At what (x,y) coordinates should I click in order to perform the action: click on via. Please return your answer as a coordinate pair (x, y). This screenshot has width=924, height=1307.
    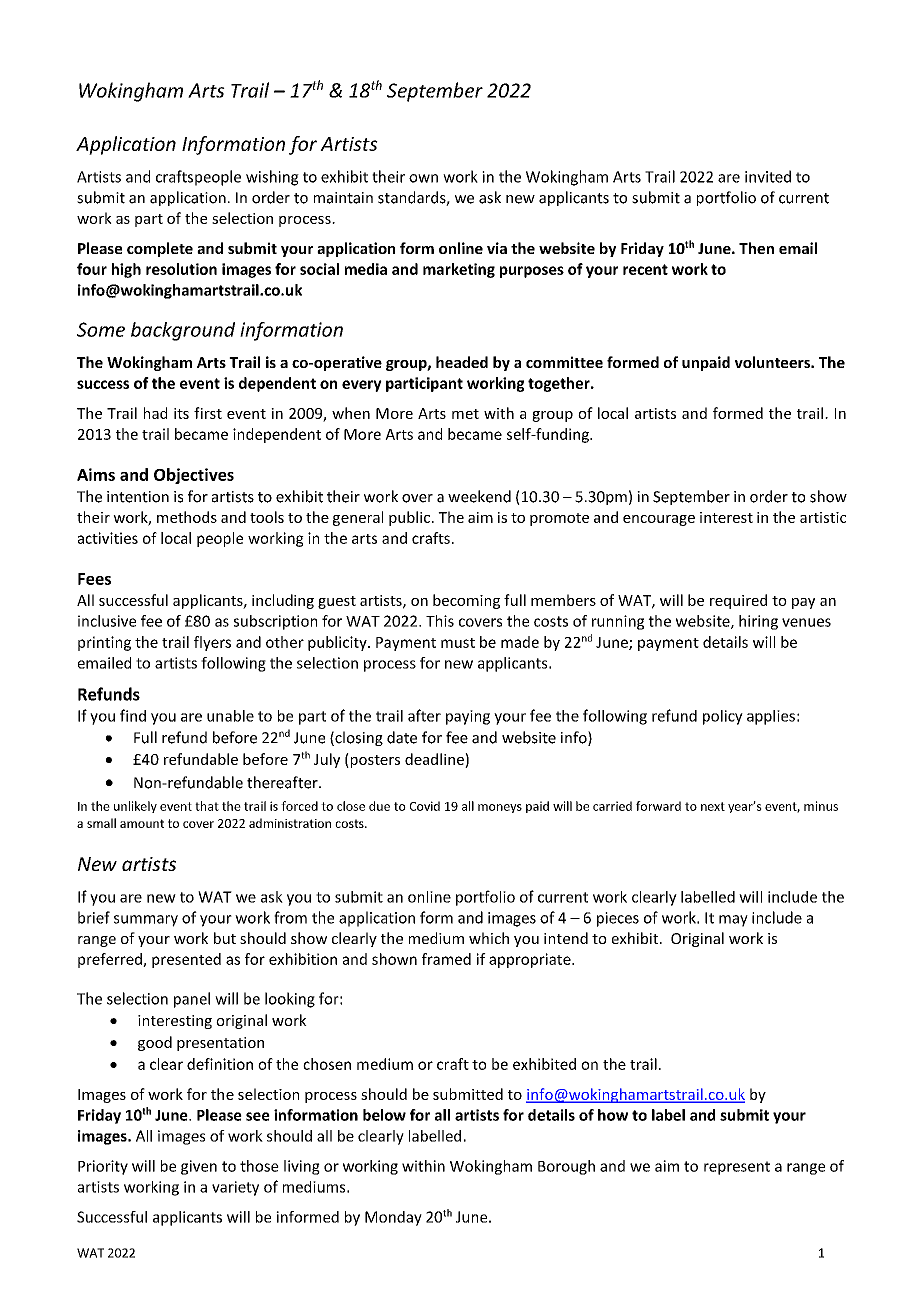
    Looking at the image, I should click on (497, 248).
